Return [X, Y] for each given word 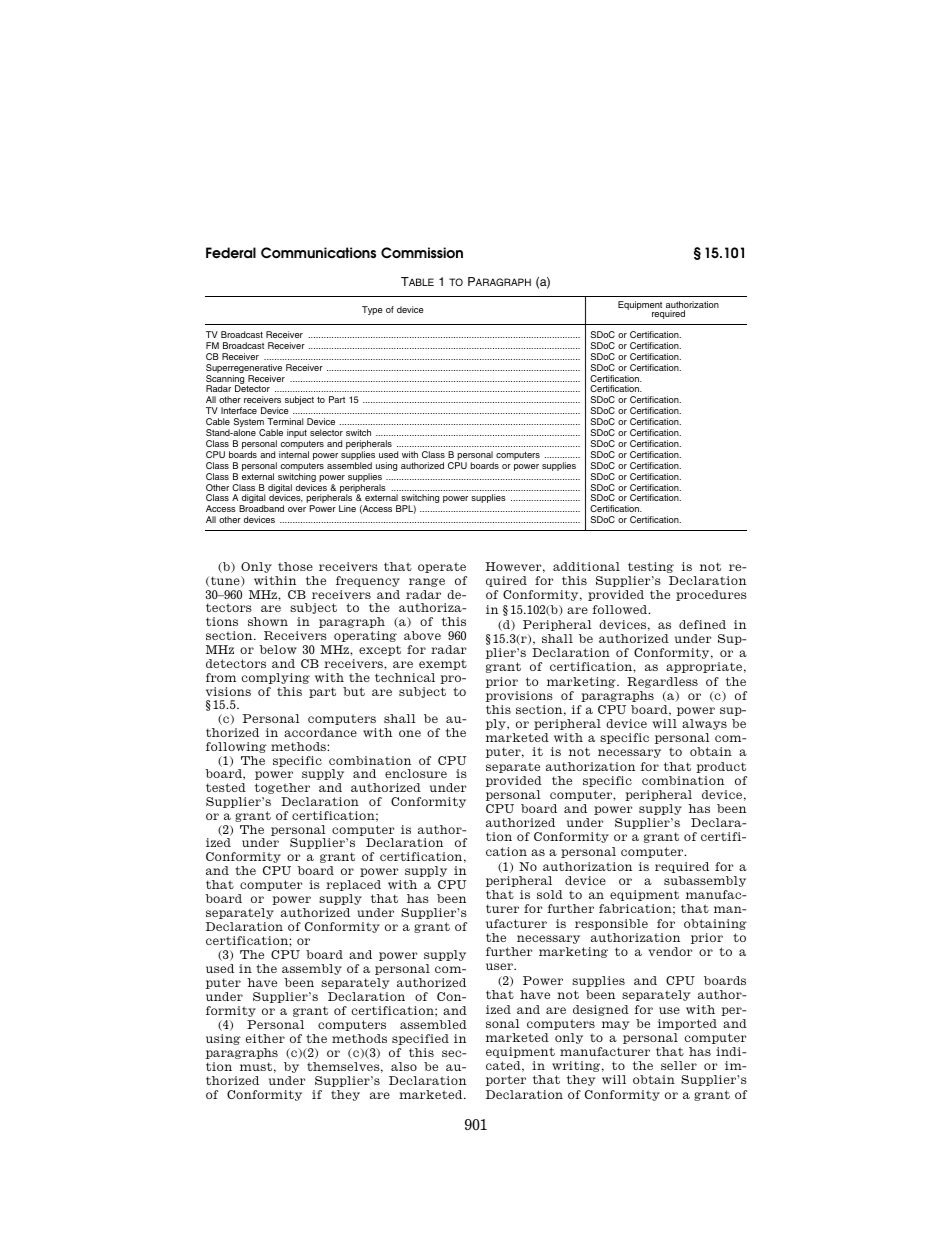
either [265, 1038]
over [297, 509]
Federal [231, 253]
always [704, 724]
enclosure [416, 773]
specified [420, 1039]
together [282, 788]
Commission [422, 253]
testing [651, 567]
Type [372, 310]
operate [442, 567]
